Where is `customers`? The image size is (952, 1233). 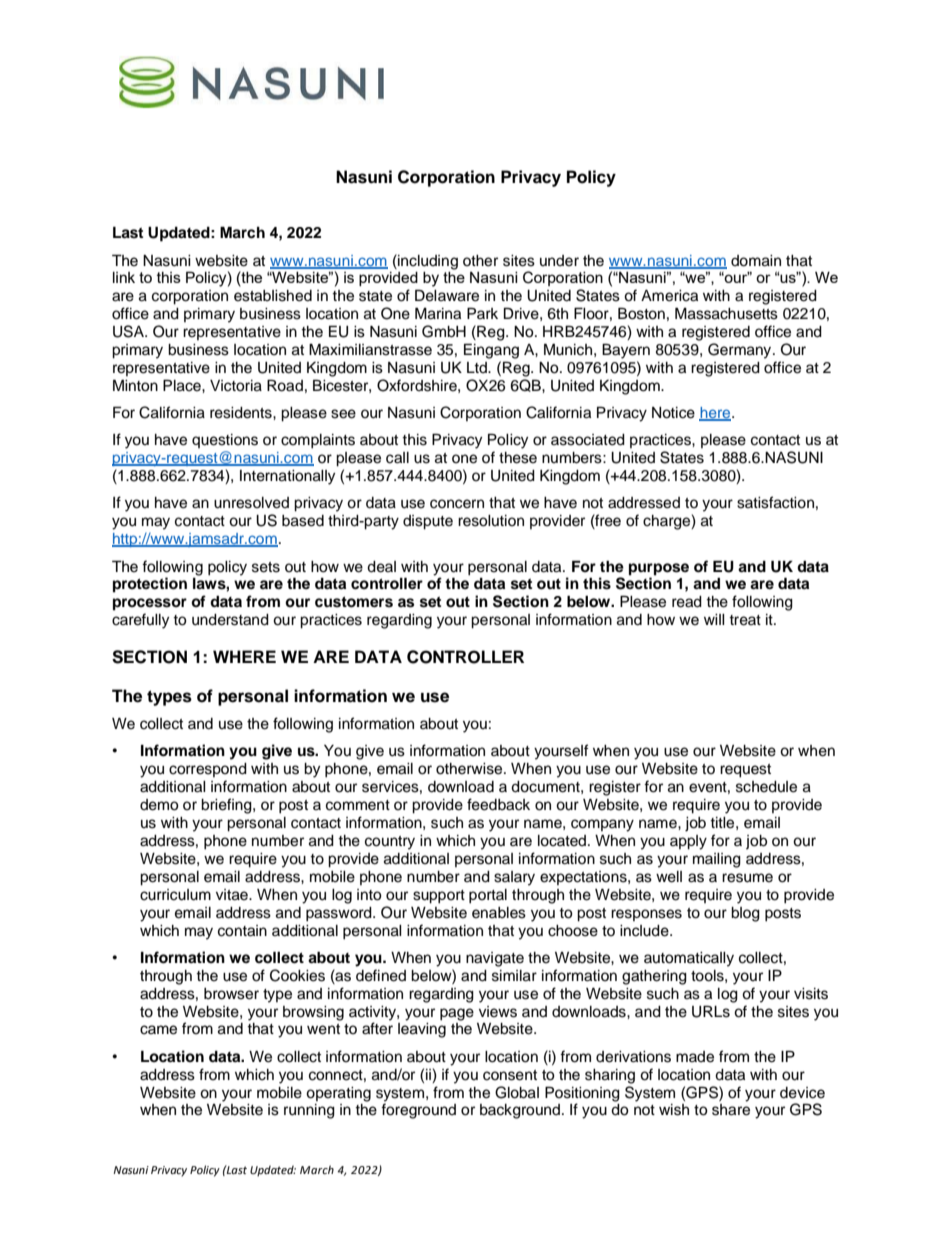 customers is located at coordinates (354, 602).
